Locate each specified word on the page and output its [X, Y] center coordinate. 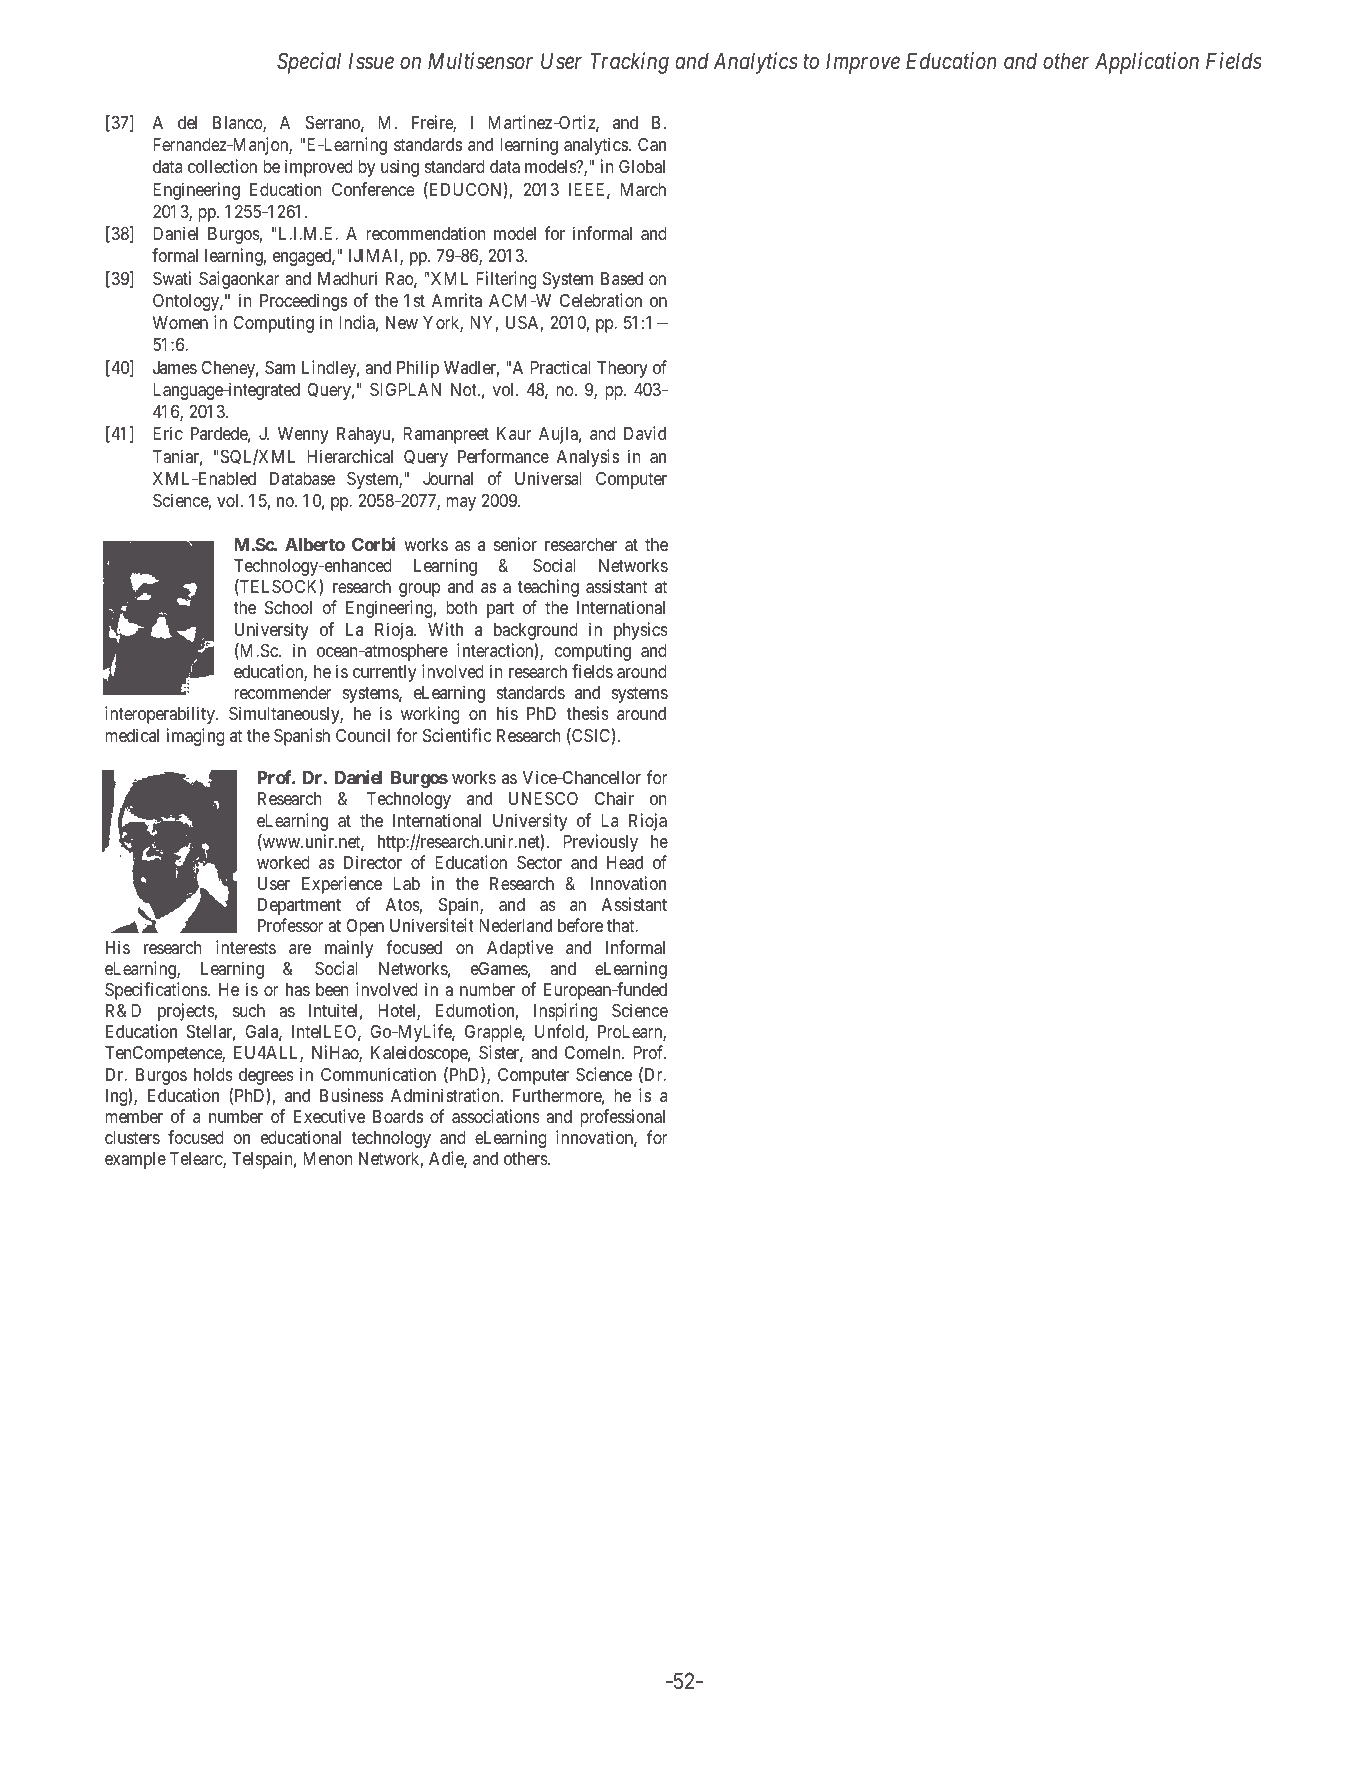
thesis [588, 713]
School [288, 607]
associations [496, 1116]
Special [309, 63]
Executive [329, 1116]
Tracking [629, 63]
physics [641, 631]
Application [1147, 63]
